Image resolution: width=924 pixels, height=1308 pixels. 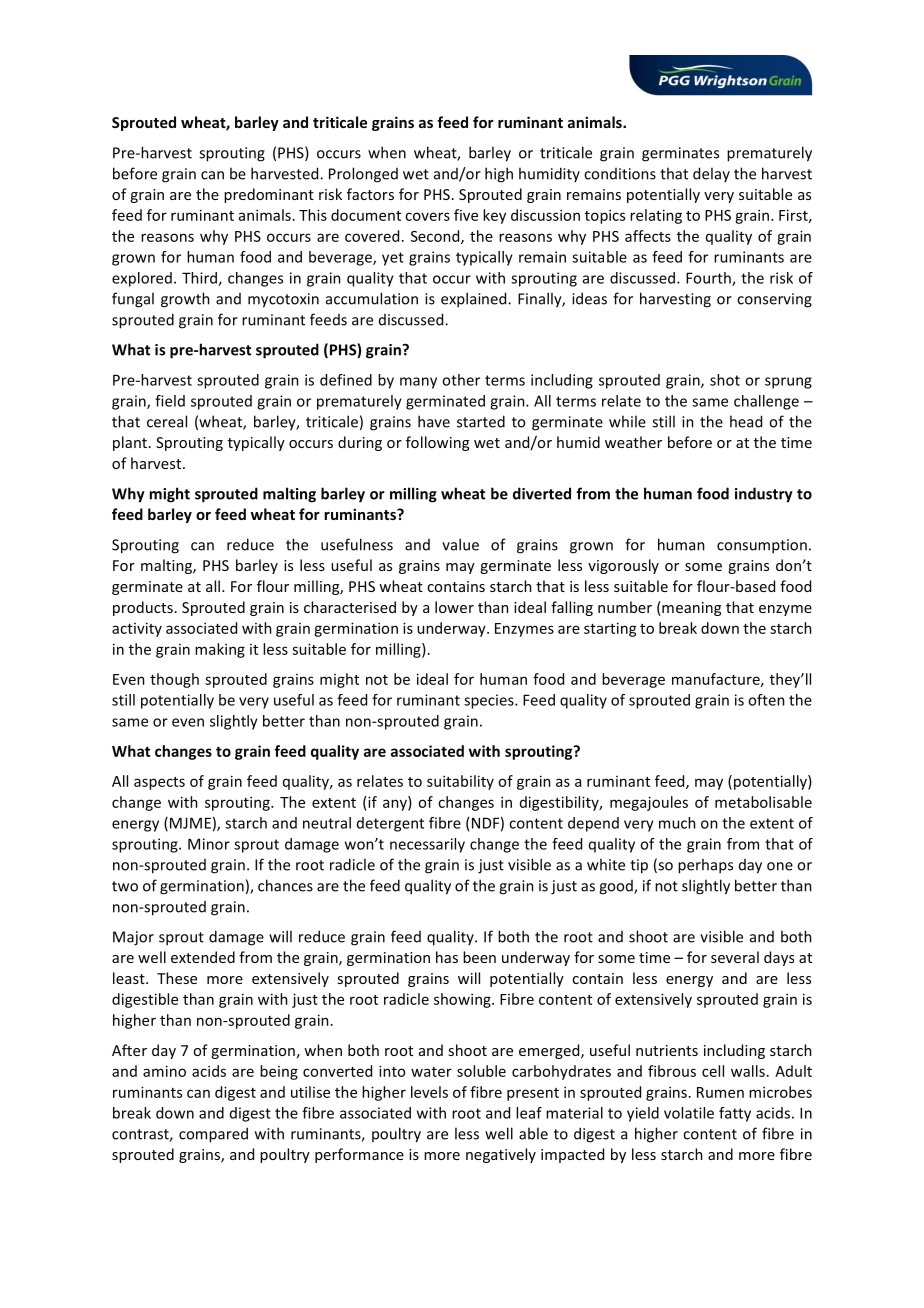 What do you see at coordinates (677, 823) in the screenshot?
I see `much` at bounding box center [677, 823].
